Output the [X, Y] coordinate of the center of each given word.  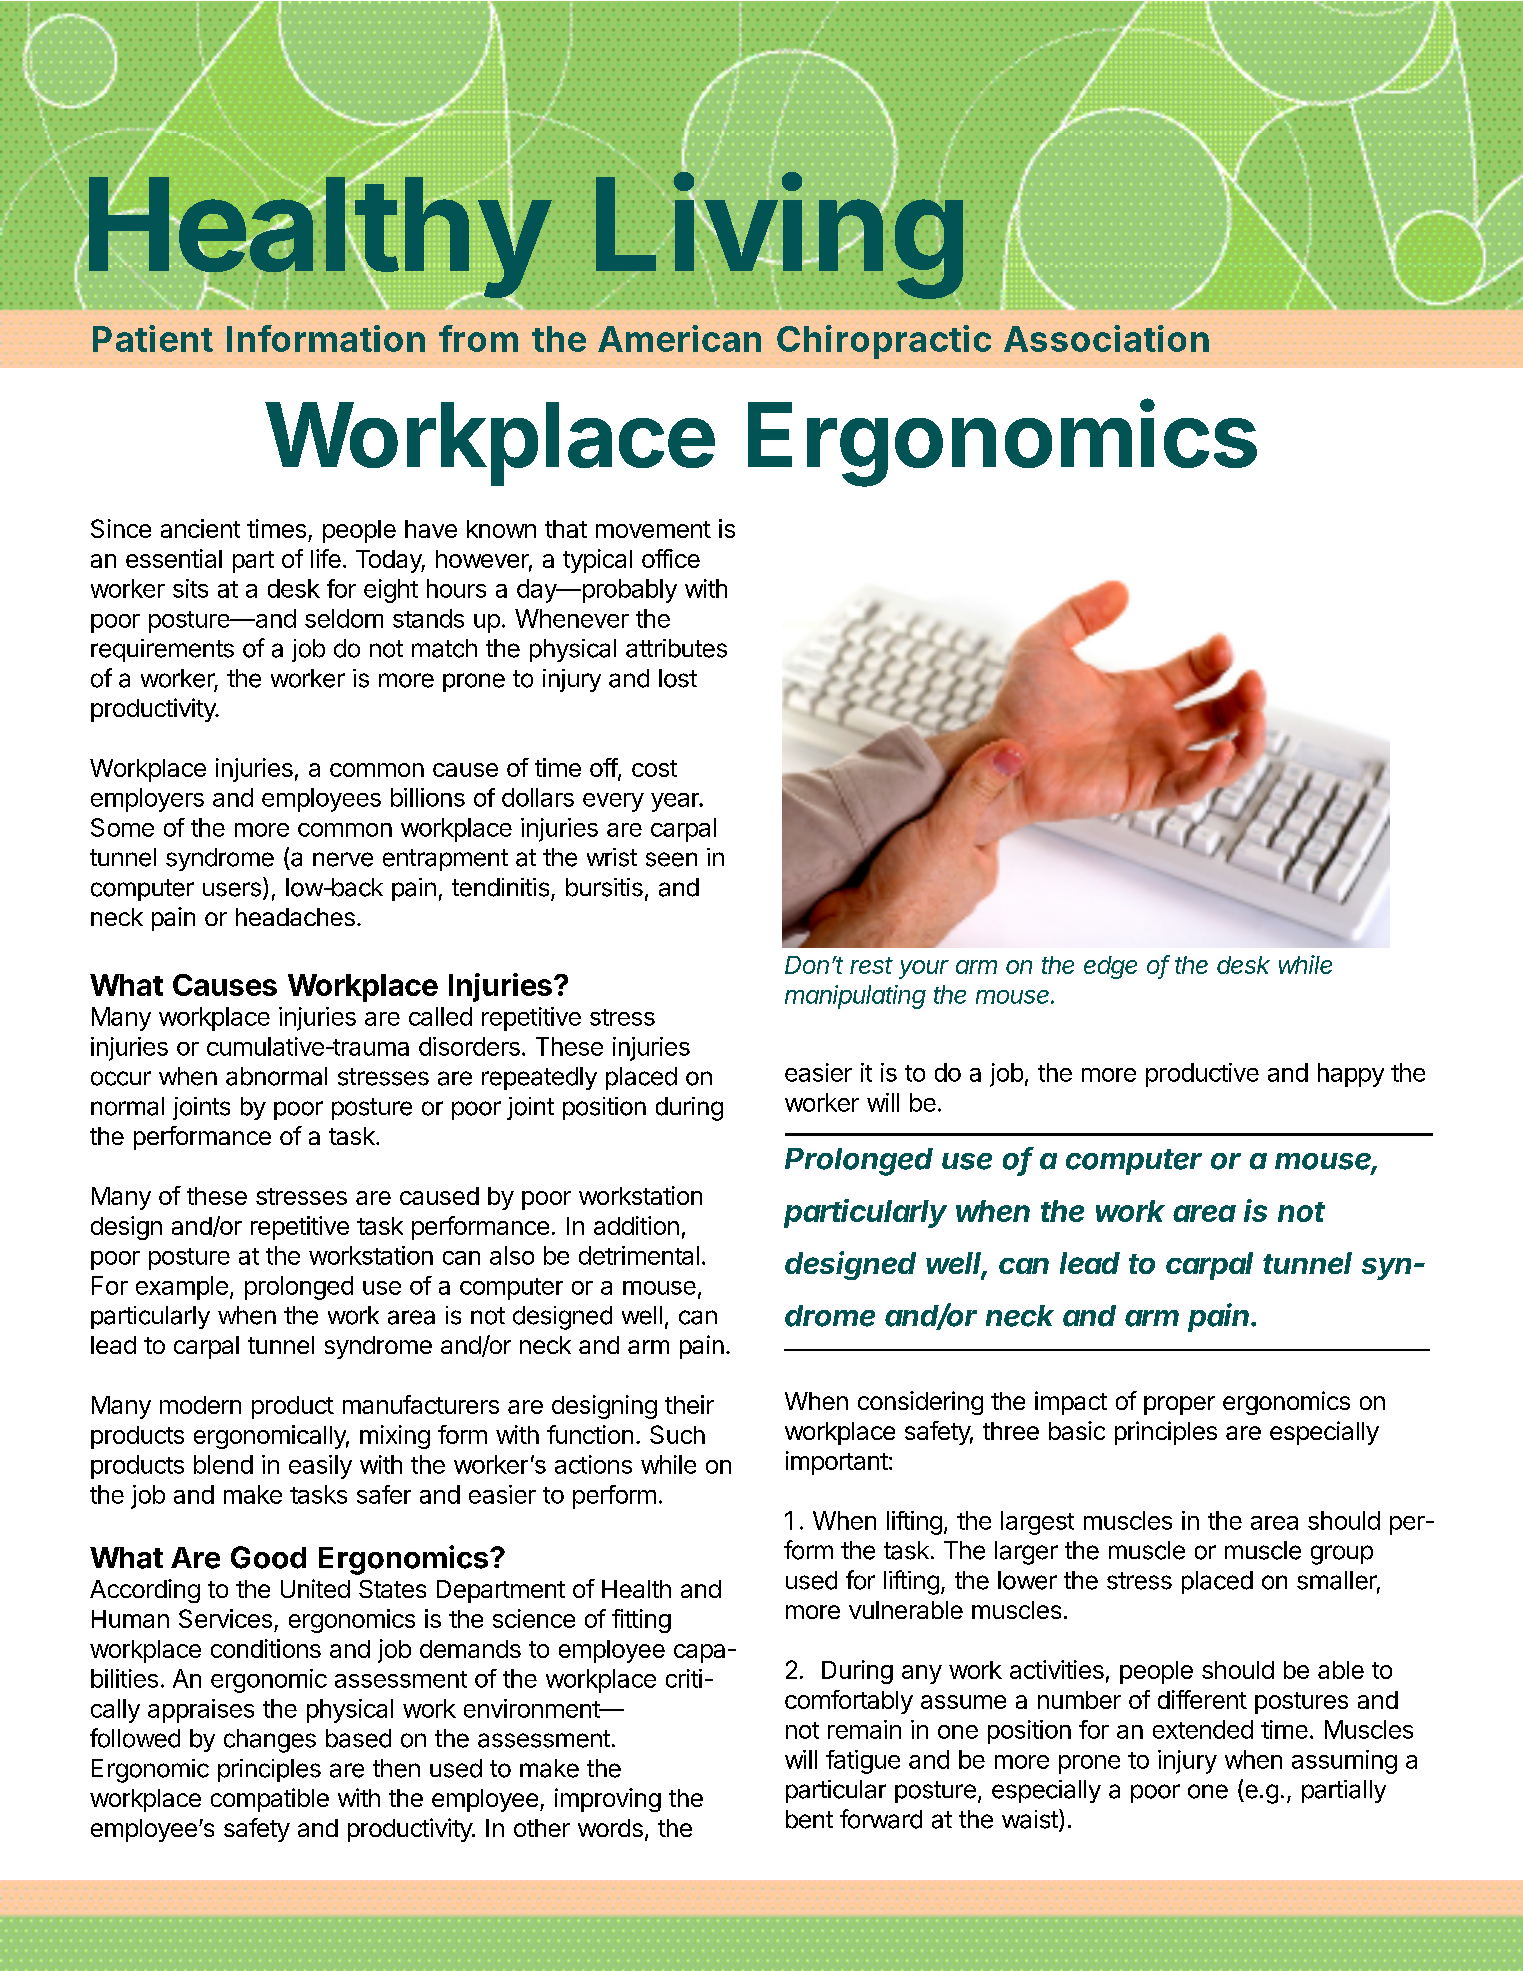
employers [147, 800]
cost [654, 768]
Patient [153, 338]
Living [779, 238]
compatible [270, 1800]
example [182, 1288]
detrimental [639, 1255]
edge [1110, 967]
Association [1106, 338]
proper [1179, 1405]
